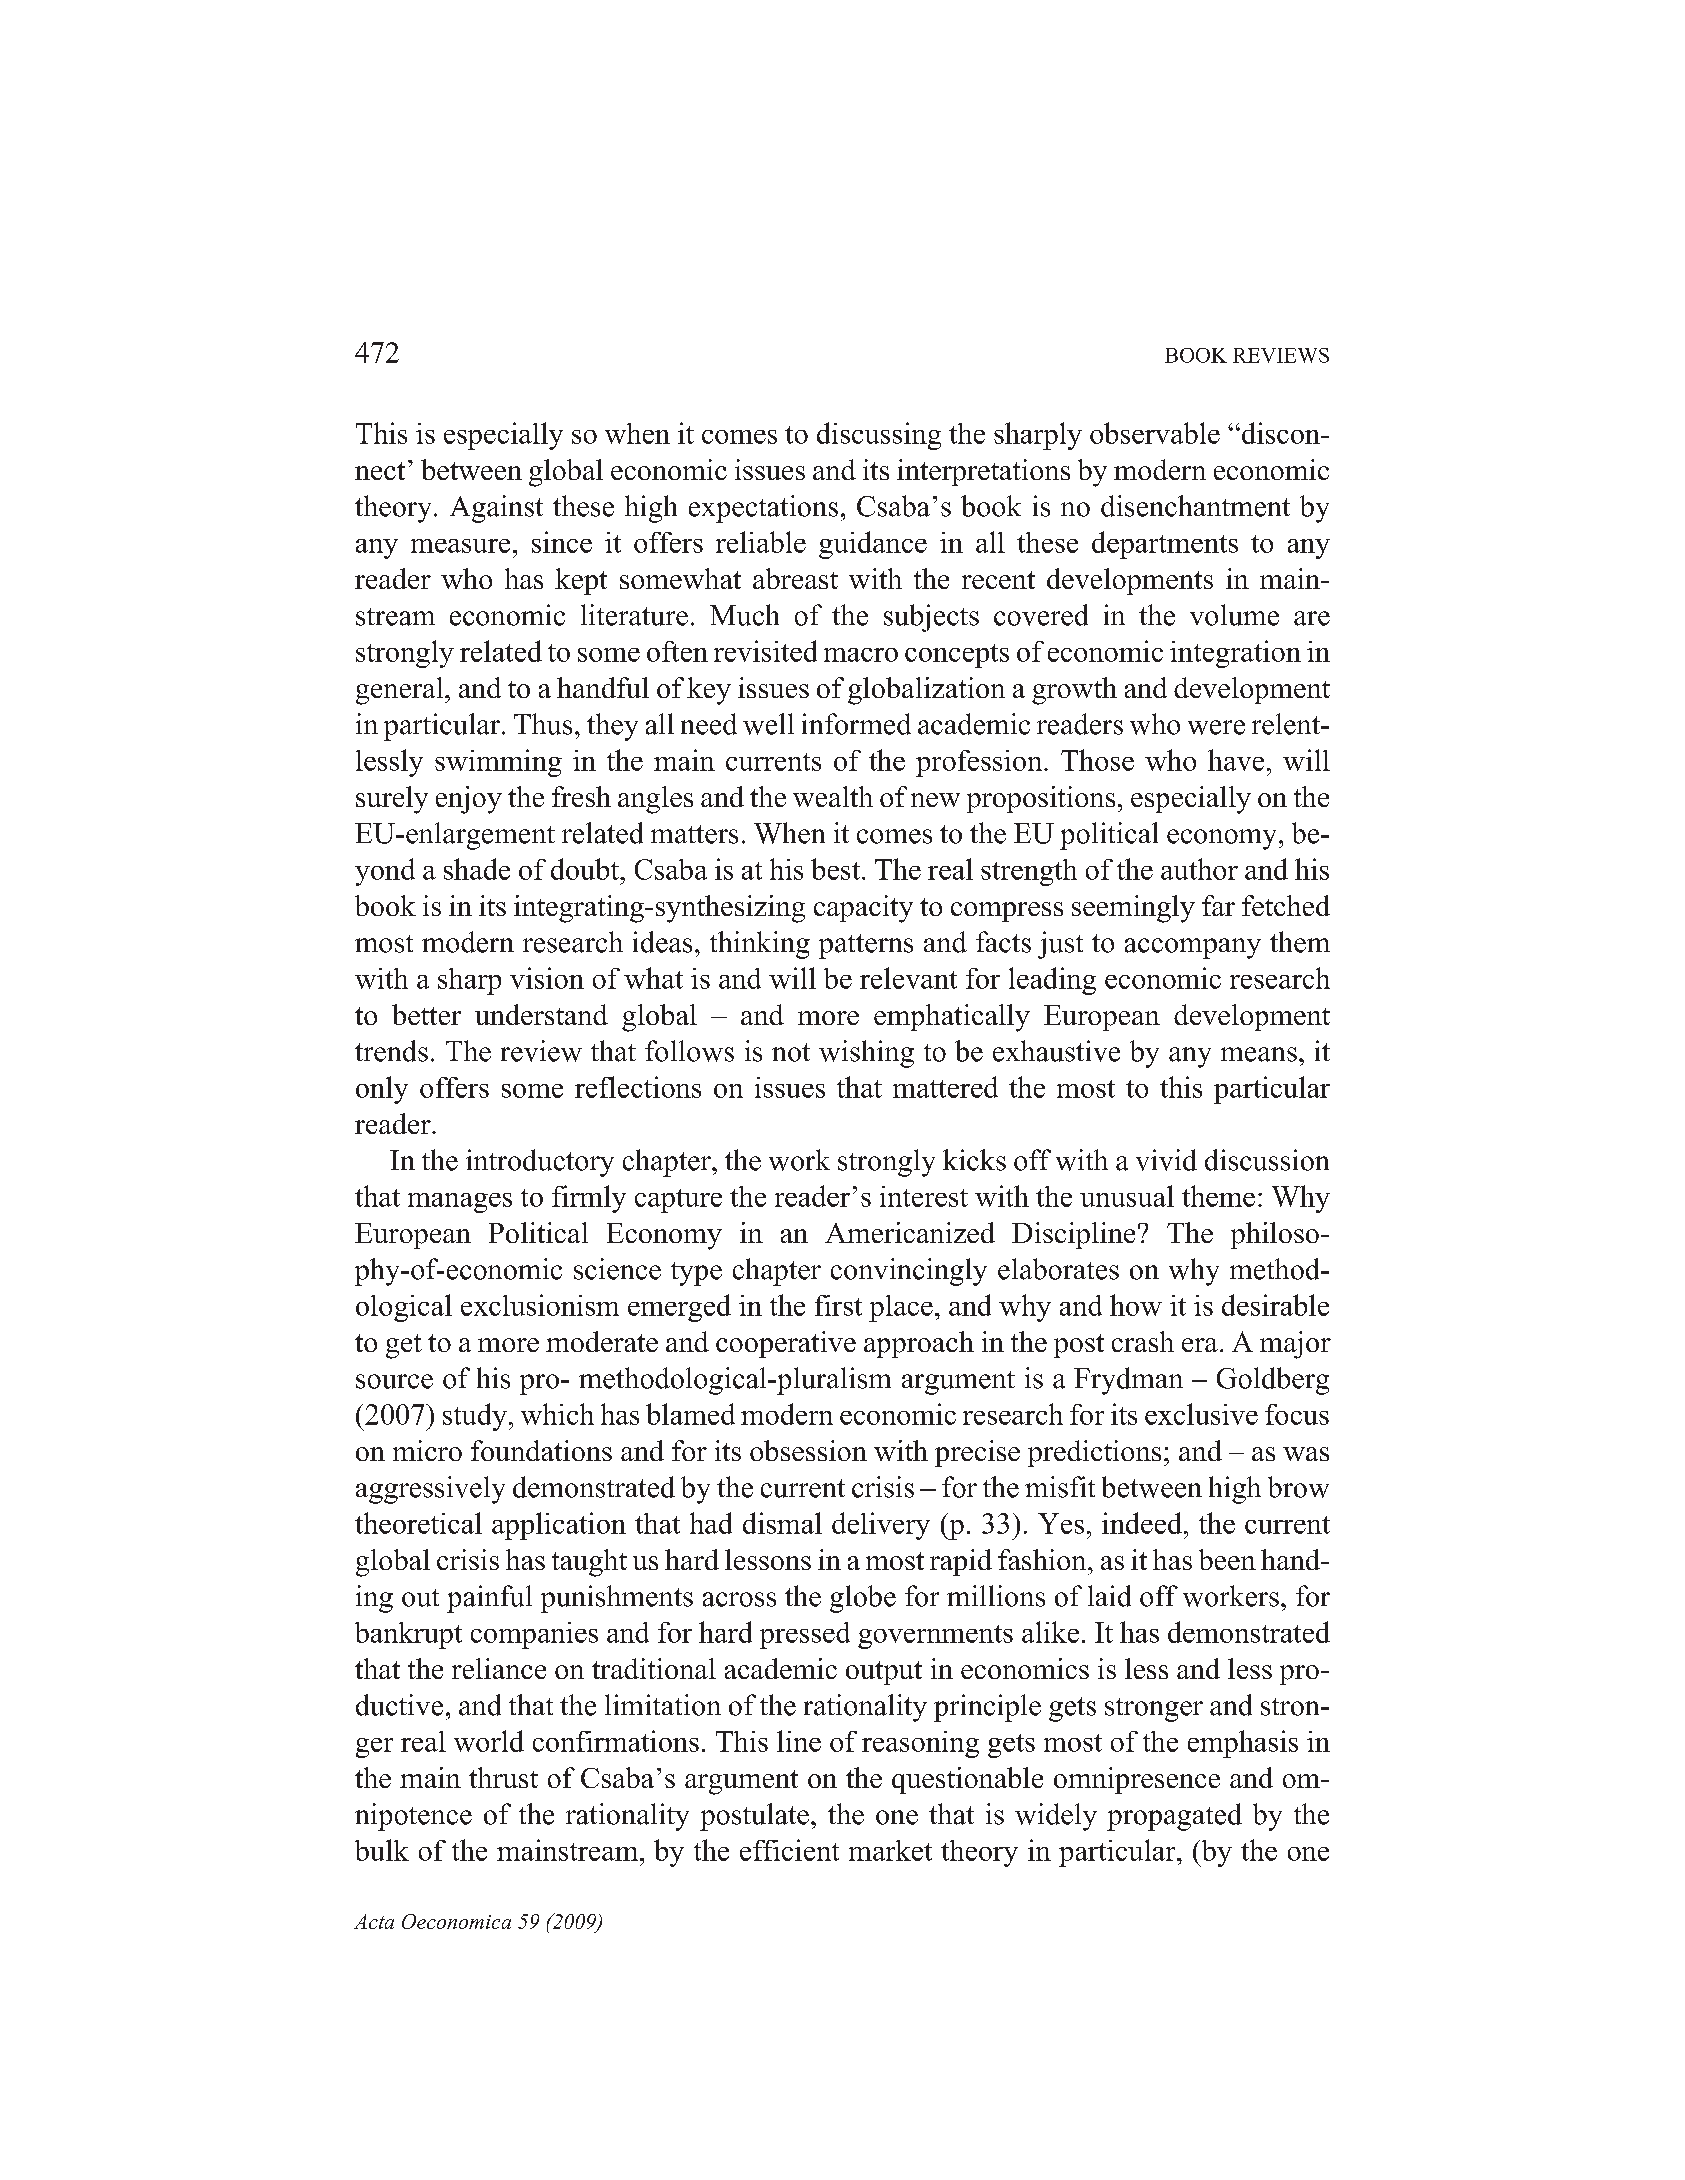 The image size is (1685, 2180). Describe the element at coordinates (1195, 506) in the screenshot. I see `disenchantment` at that location.
